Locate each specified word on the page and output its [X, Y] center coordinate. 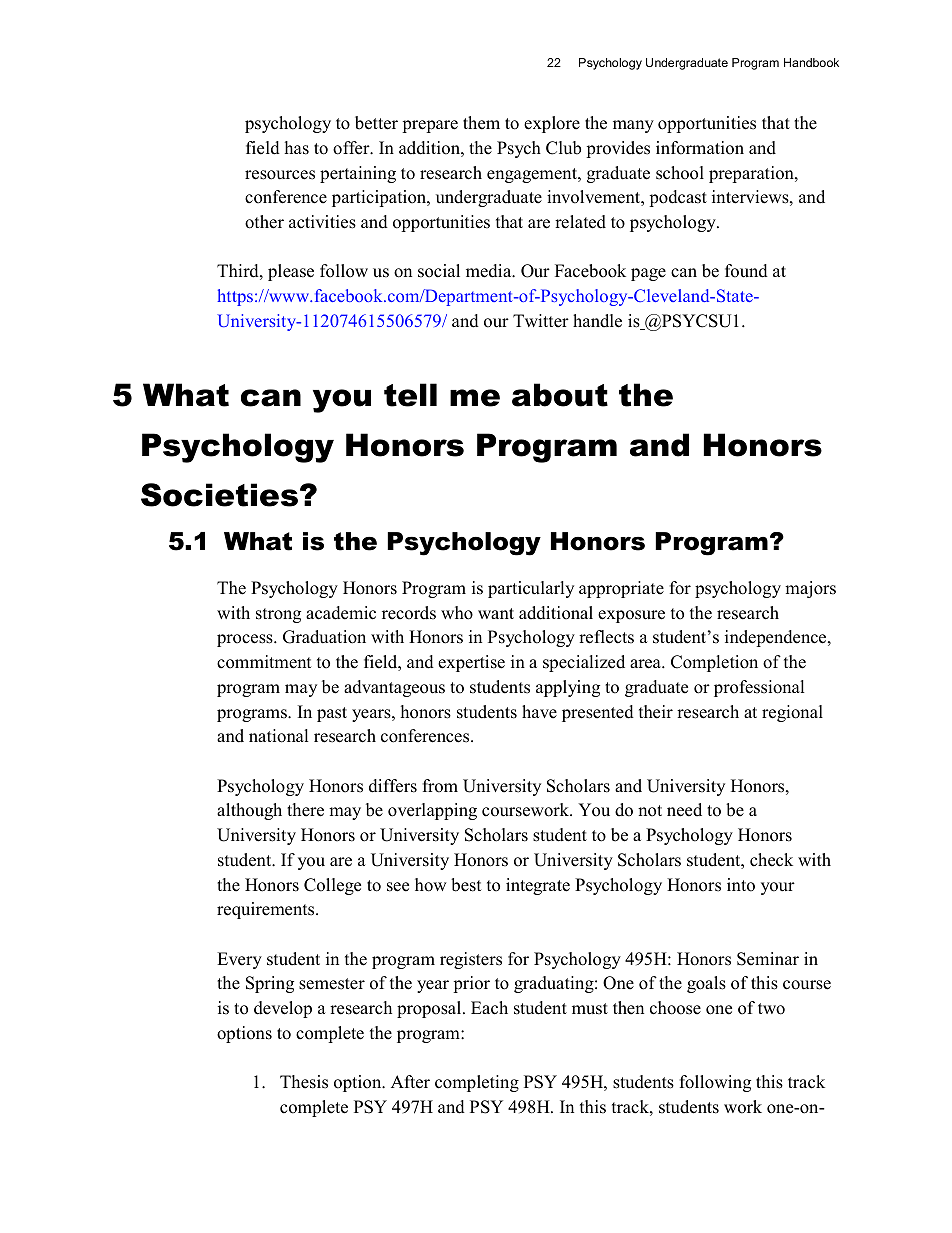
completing [477, 1083]
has [297, 148]
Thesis [304, 1082]
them [481, 123]
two [771, 1009]
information [700, 148]
